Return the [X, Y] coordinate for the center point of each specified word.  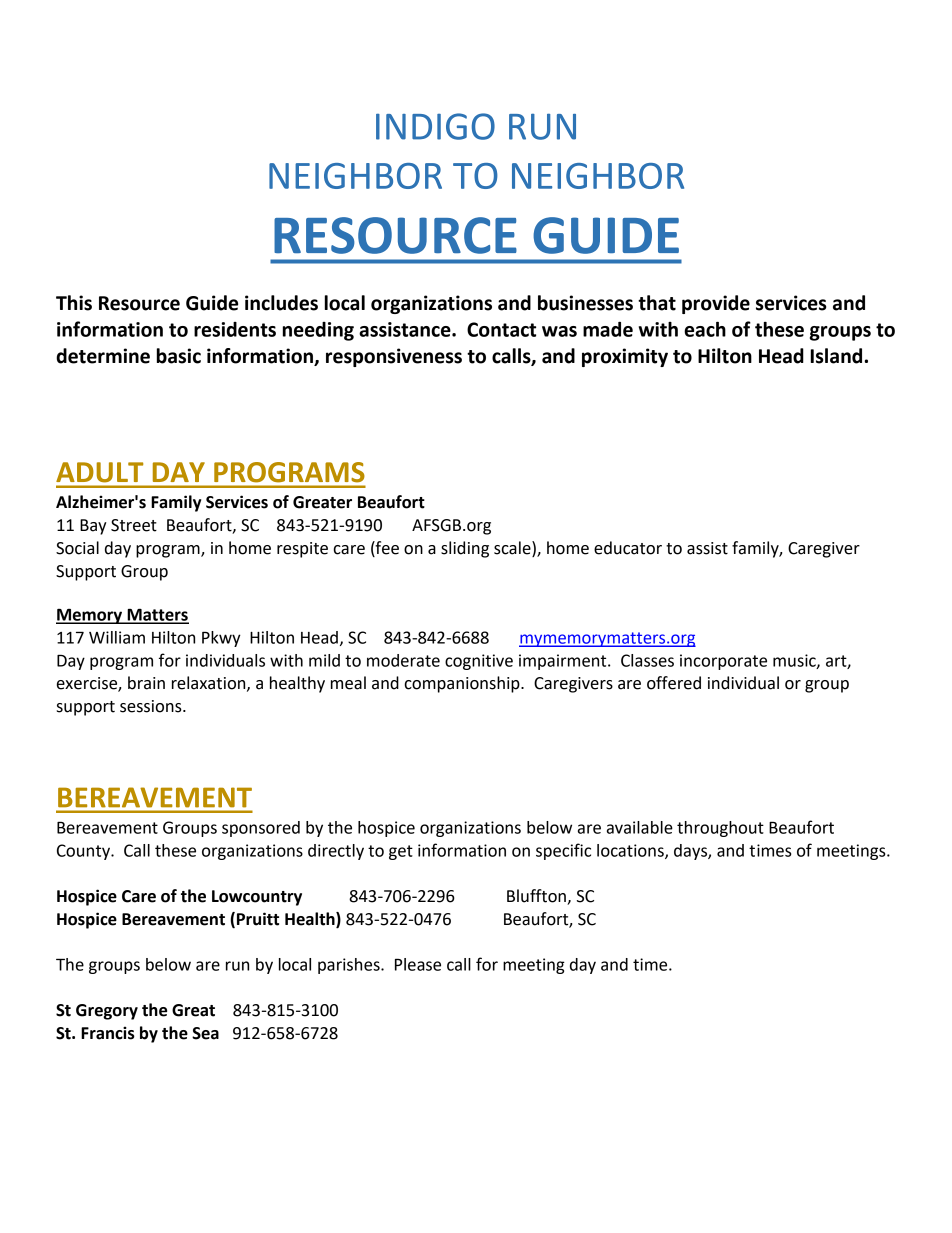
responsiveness [394, 357]
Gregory [107, 1012]
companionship [463, 684]
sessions [152, 706]
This [74, 303]
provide [716, 304]
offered [674, 683]
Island [836, 356]
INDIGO [435, 126]
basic [179, 356]
